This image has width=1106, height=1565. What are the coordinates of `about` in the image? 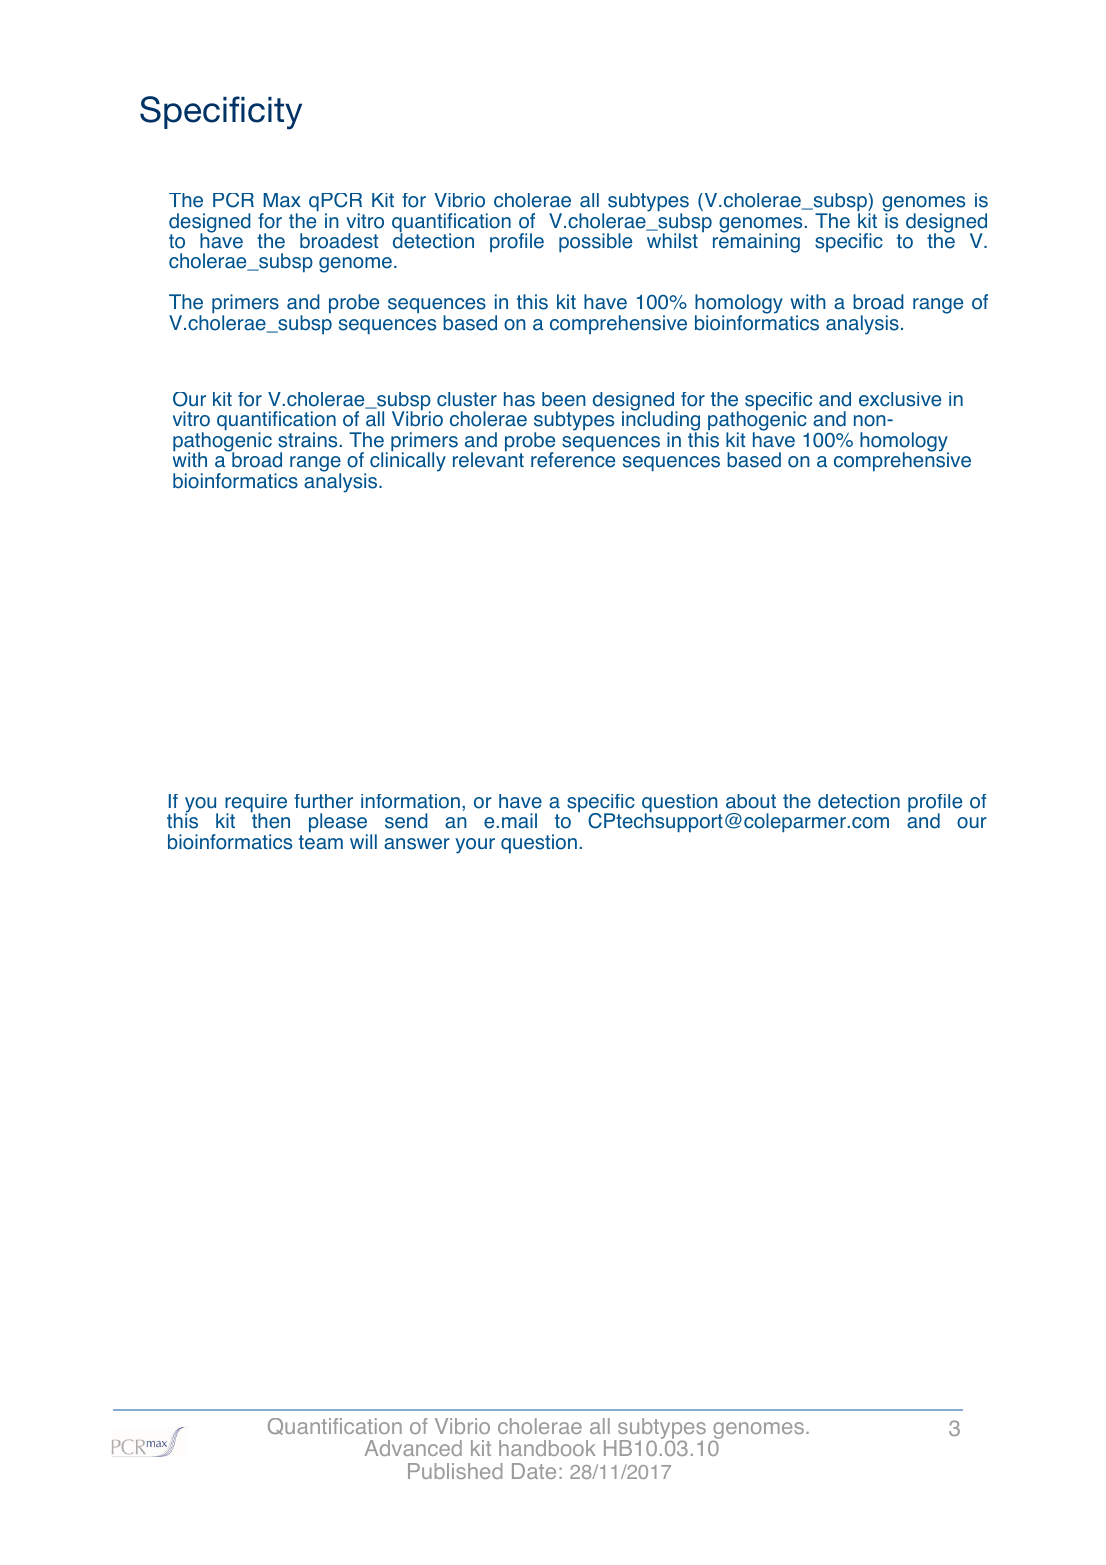 It's located at (751, 801).
